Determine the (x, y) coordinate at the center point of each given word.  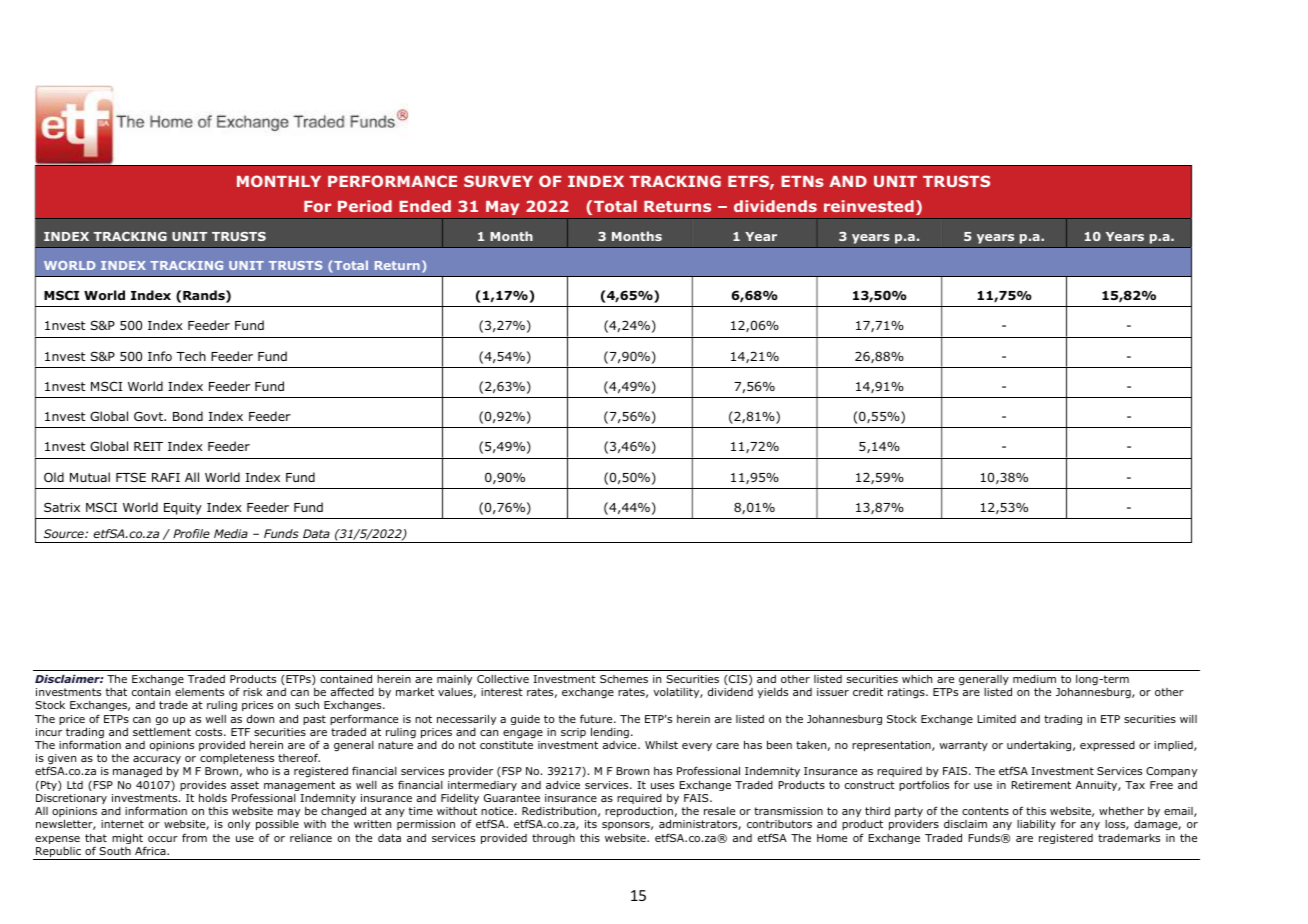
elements (199, 692)
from (194, 837)
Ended (425, 206)
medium (1034, 679)
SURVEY (498, 181)
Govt (149, 416)
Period (365, 206)
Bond (188, 416)
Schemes (624, 679)
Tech (191, 356)
